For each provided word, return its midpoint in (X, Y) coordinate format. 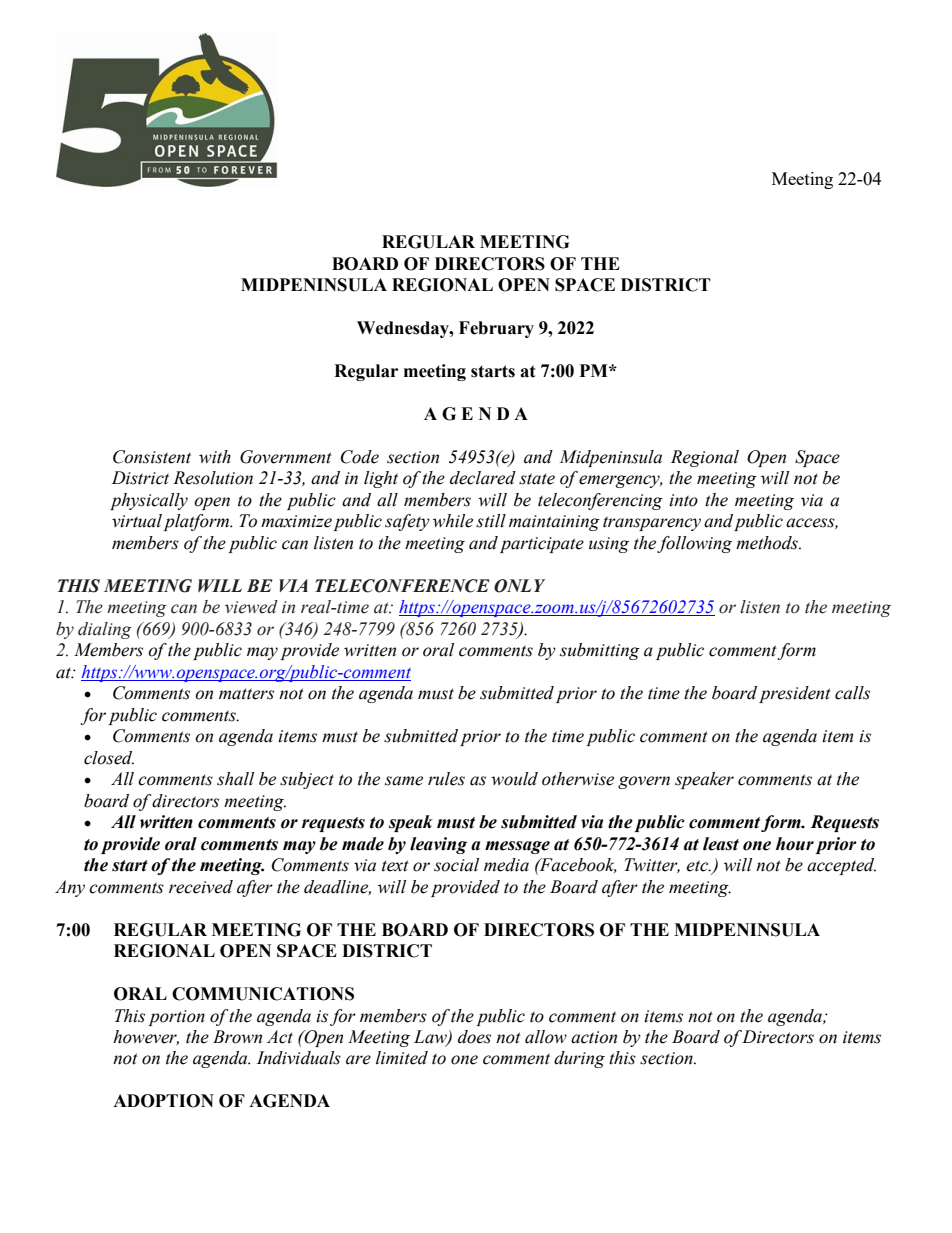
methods (768, 543)
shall (235, 779)
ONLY (519, 586)
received (201, 887)
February (496, 329)
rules (446, 779)
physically (149, 501)
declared (483, 478)
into (683, 500)
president (795, 694)
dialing (105, 630)
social (456, 865)
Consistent (152, 457)
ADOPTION (163, 1101)
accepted (841, 866)
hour (795, 844)
